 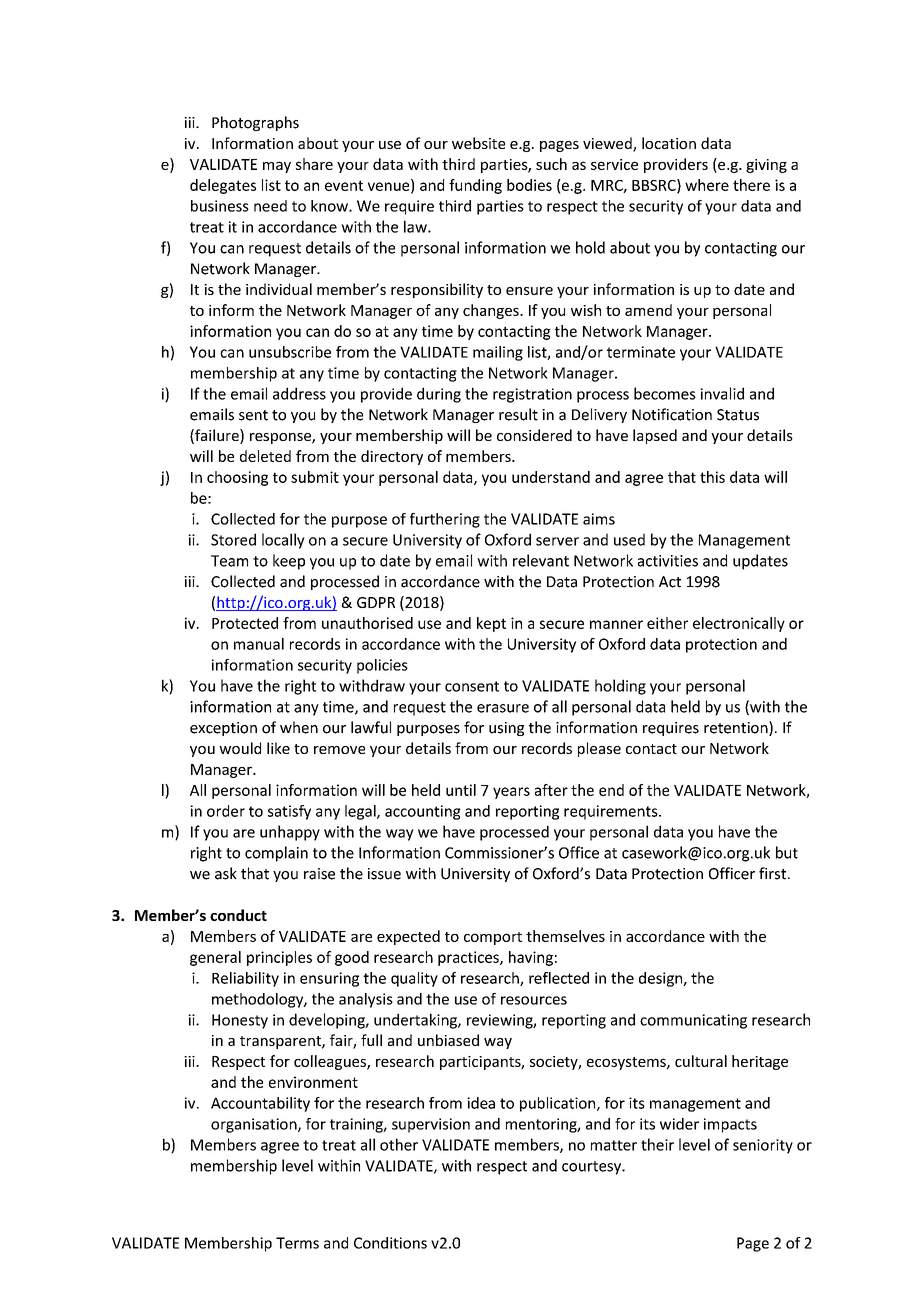 What do you see at coordinates (534, 1000) in the screenshot?
I see `resources` at bounding box center [534, 1000].
